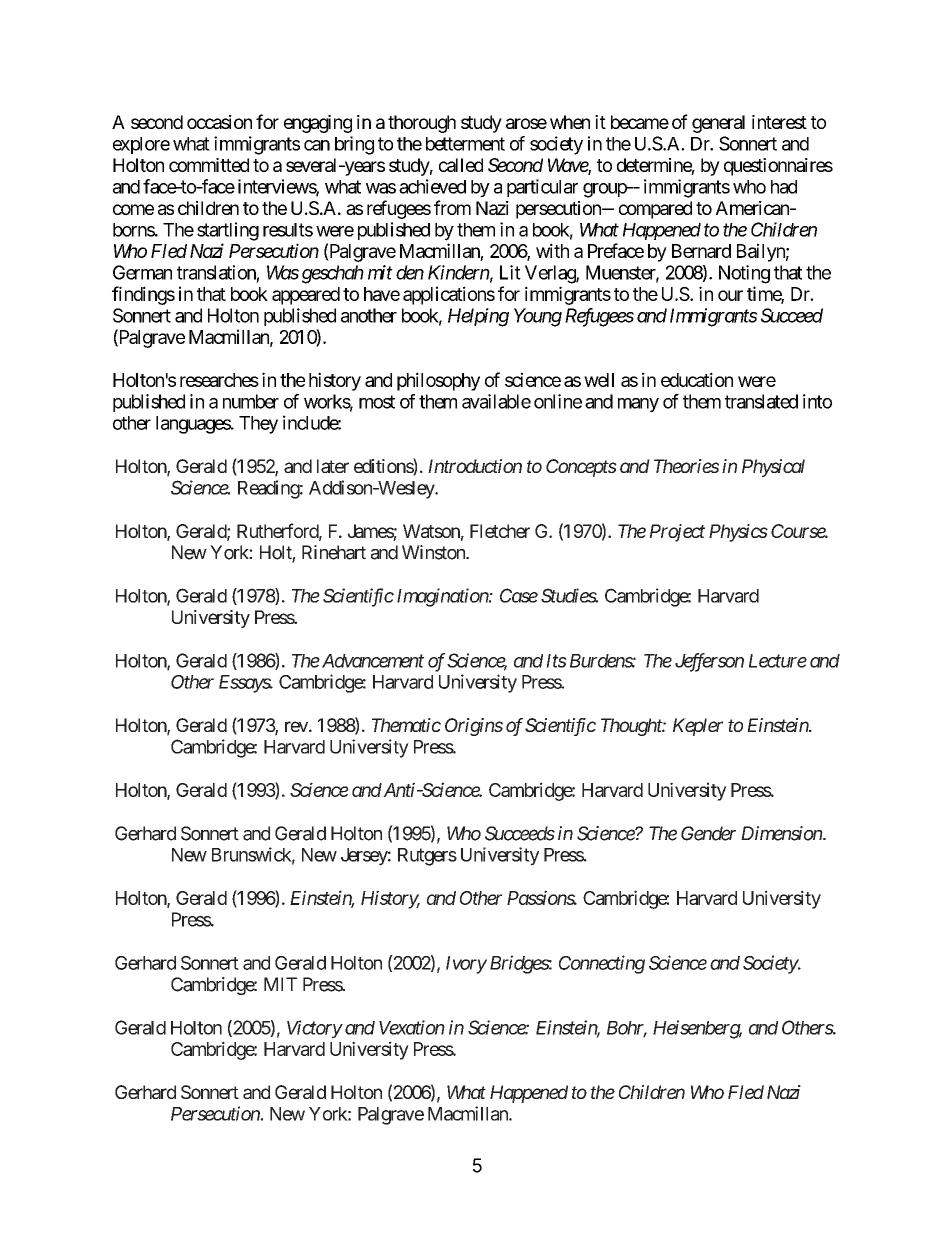 The height and width of the image is (1233, 952). What do you see at coordinates (738, 533) in the image?
I see `Physics` at bounding box center [738, 533].
